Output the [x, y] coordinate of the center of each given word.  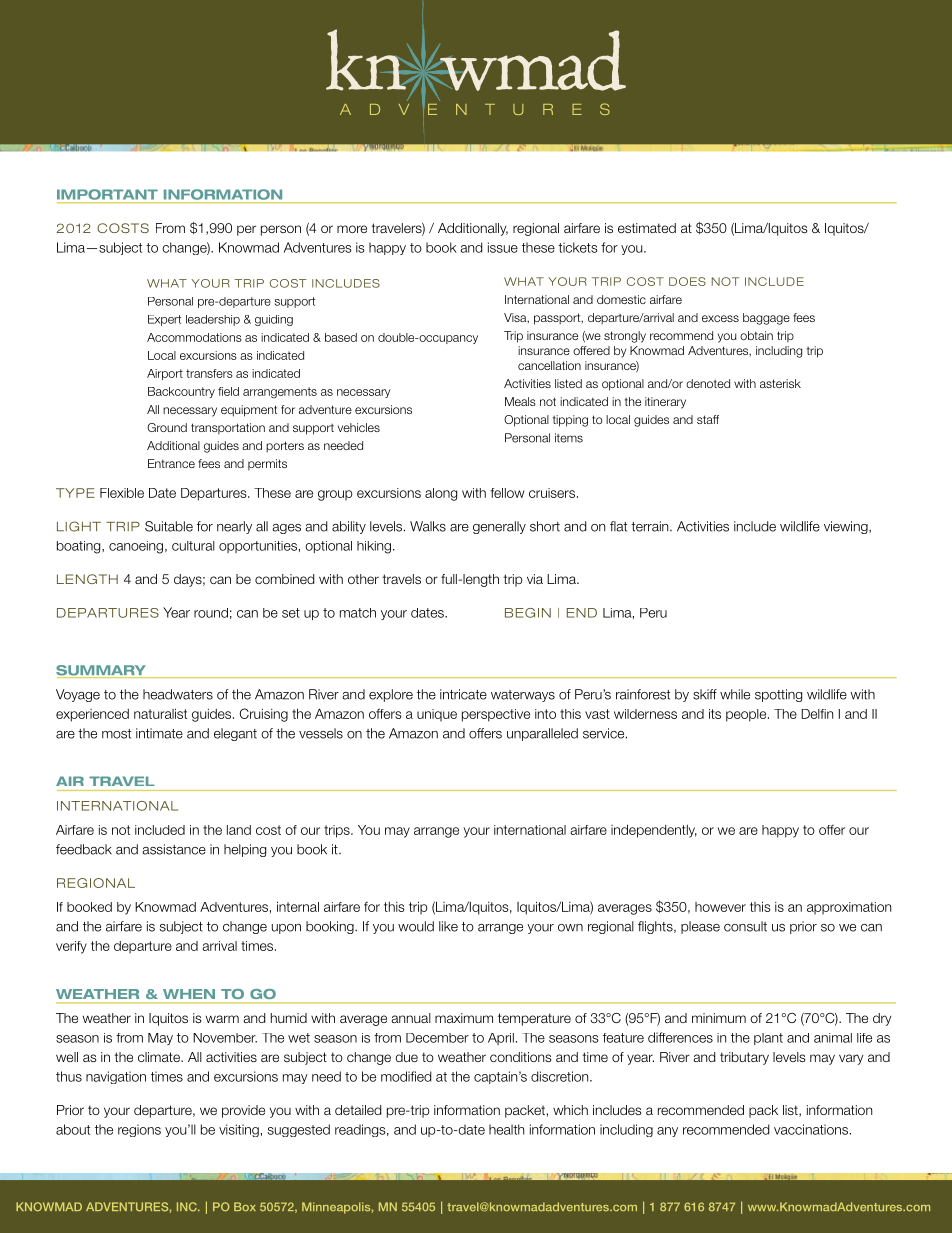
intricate [463, 694]
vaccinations [812, 1129]
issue [503, 247]
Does [687, 281]
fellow [507, 493]
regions [139, 1130]
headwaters [178, 694]
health [506, 1129]
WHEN [189, 994]
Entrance [171, 463]
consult [745, 926]
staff [708, 419]
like [448, 926]
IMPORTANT [107, 194]
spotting [778, 695]
